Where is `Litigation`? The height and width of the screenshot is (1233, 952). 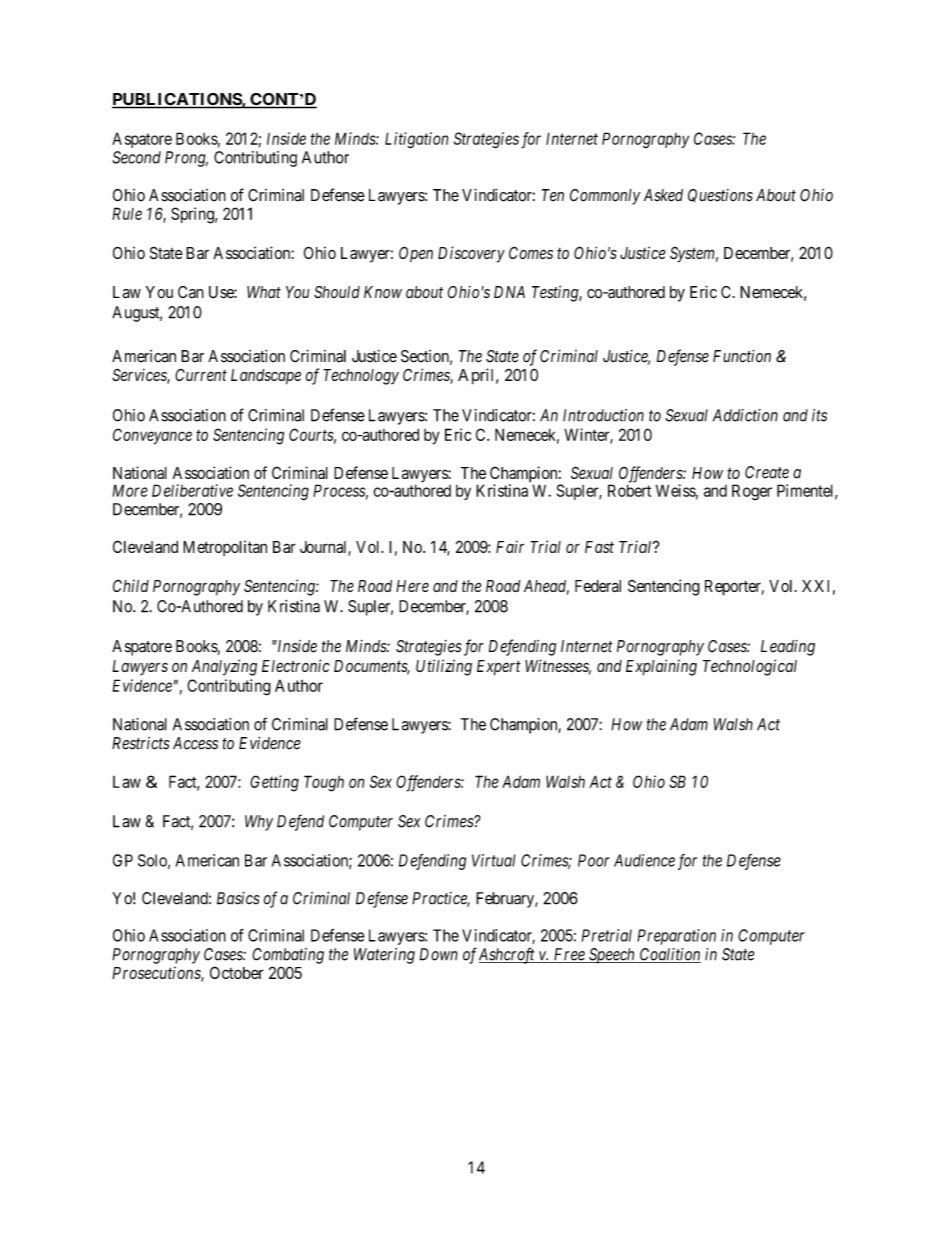 Litigation is located at coordinates (417, 140).
